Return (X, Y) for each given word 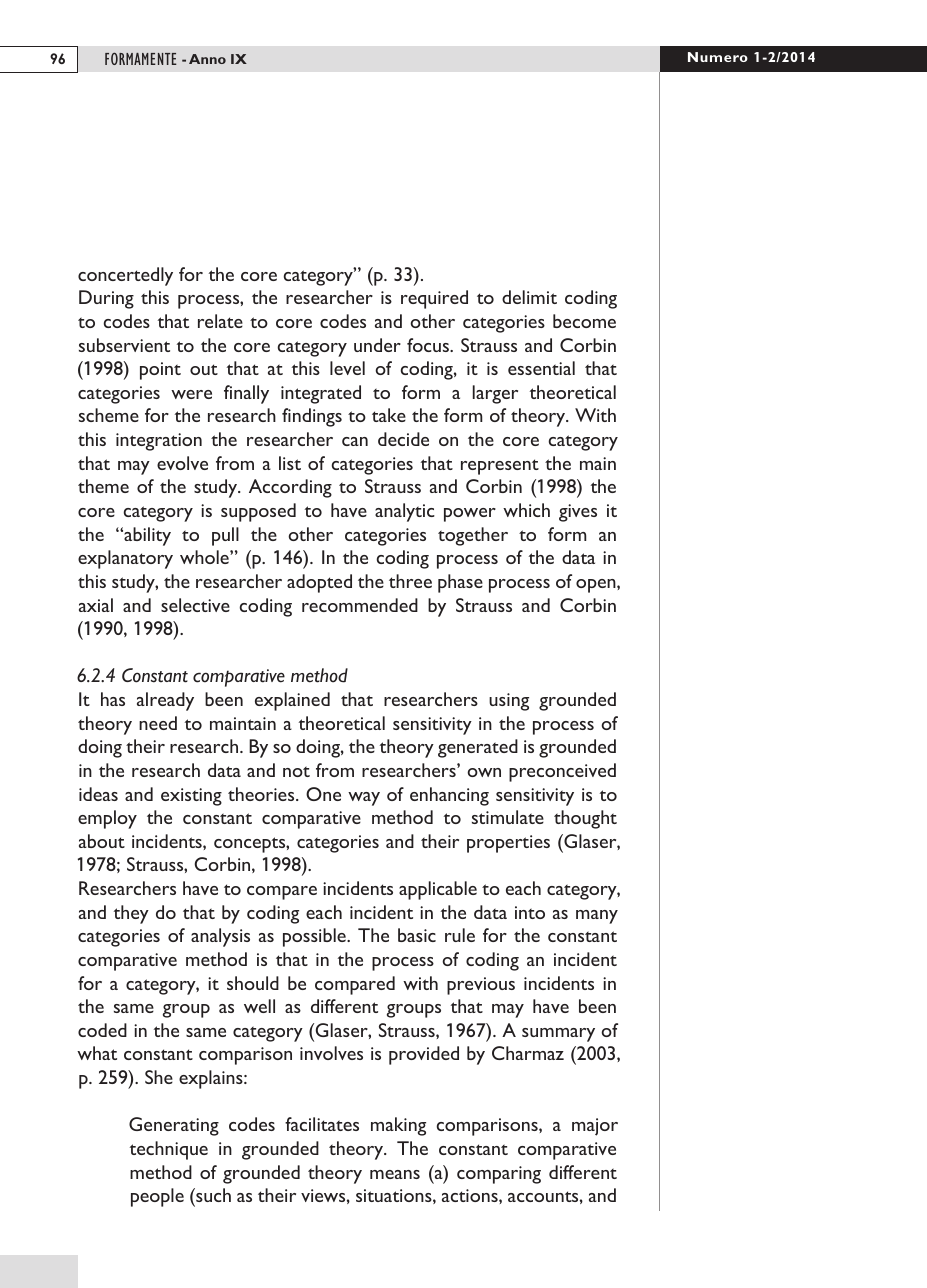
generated (478, 748)
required (434, 299)
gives (578, 513)
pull (225, 536)
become (584, 321)
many (597, 917)
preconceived (562, 772)
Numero (718, 57)
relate (220, 321)
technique (169, 1150)
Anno (207, 59)
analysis (220, 937)
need (158, 723)
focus (429, 345)
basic (417, 935)
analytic (405, 512)
